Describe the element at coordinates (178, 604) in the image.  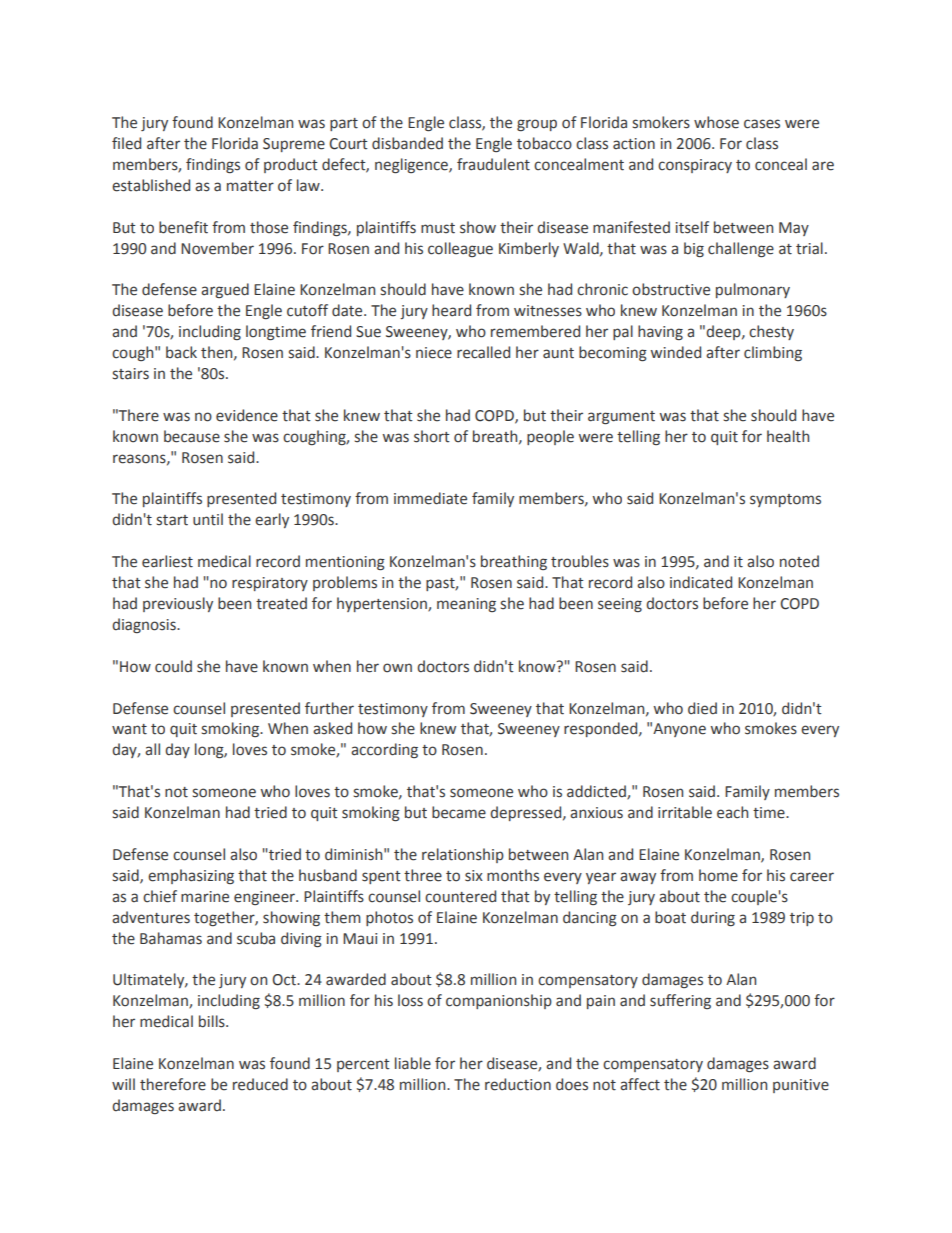
I see `previously` at that location.
